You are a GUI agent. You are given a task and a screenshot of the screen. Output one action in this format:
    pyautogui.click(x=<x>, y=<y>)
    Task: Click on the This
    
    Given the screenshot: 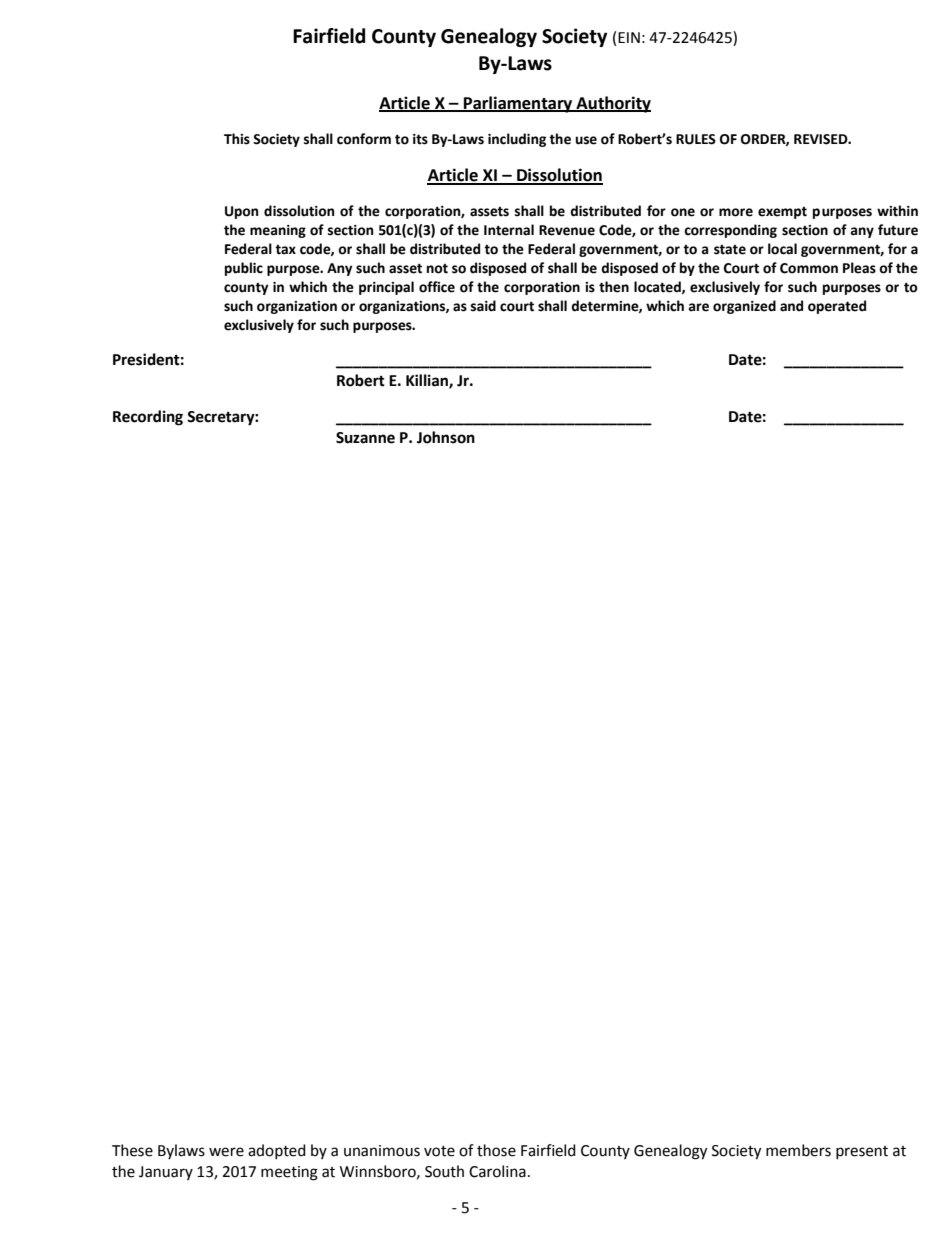 What is the action you would take?
    pyautogui.click(x=237, y=139)
